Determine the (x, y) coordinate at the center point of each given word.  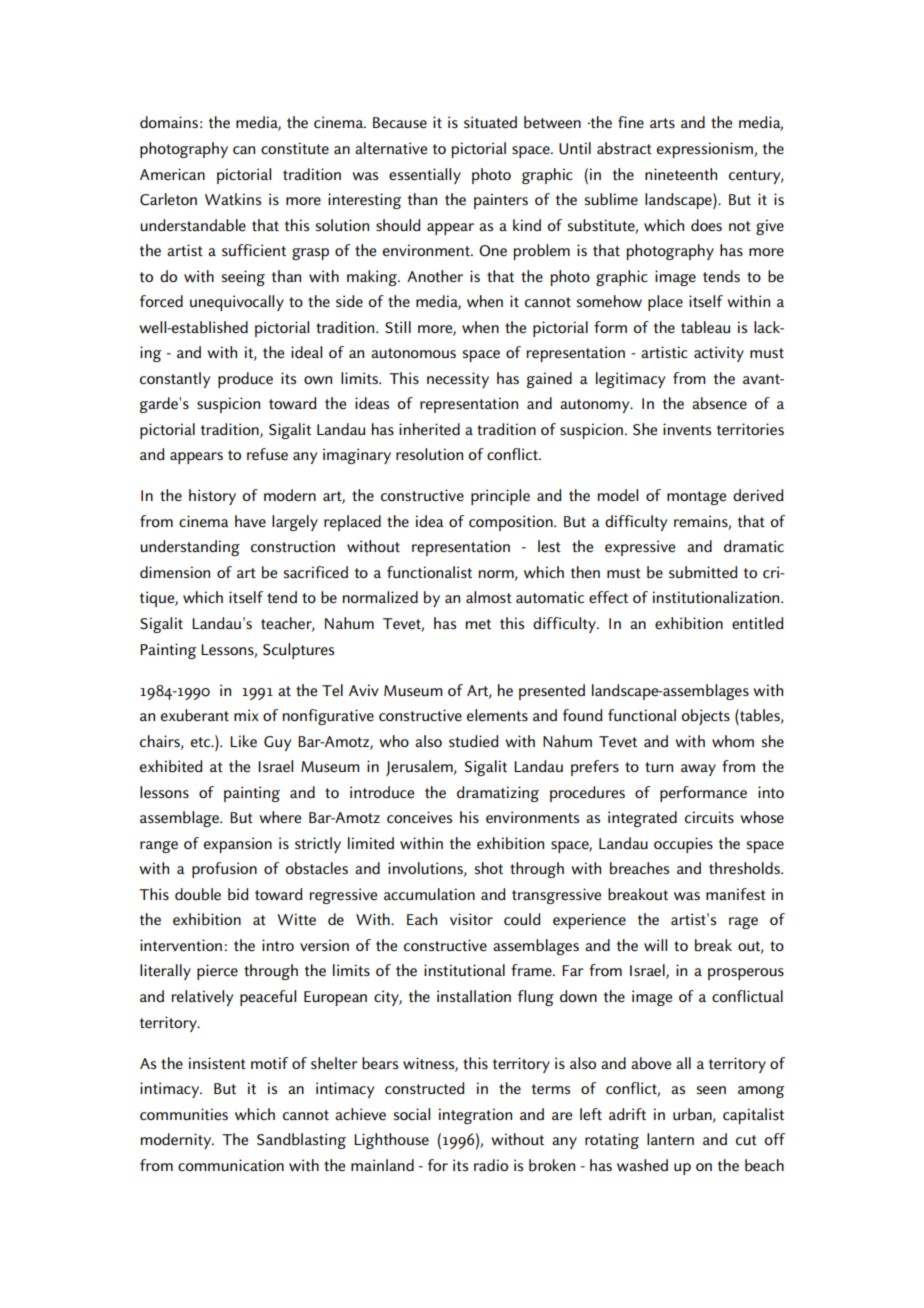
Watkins (233, 199)
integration (475, 1116)
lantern (670, 1139)
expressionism (706, 150)
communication (231, 1165)
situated (490, 122)
